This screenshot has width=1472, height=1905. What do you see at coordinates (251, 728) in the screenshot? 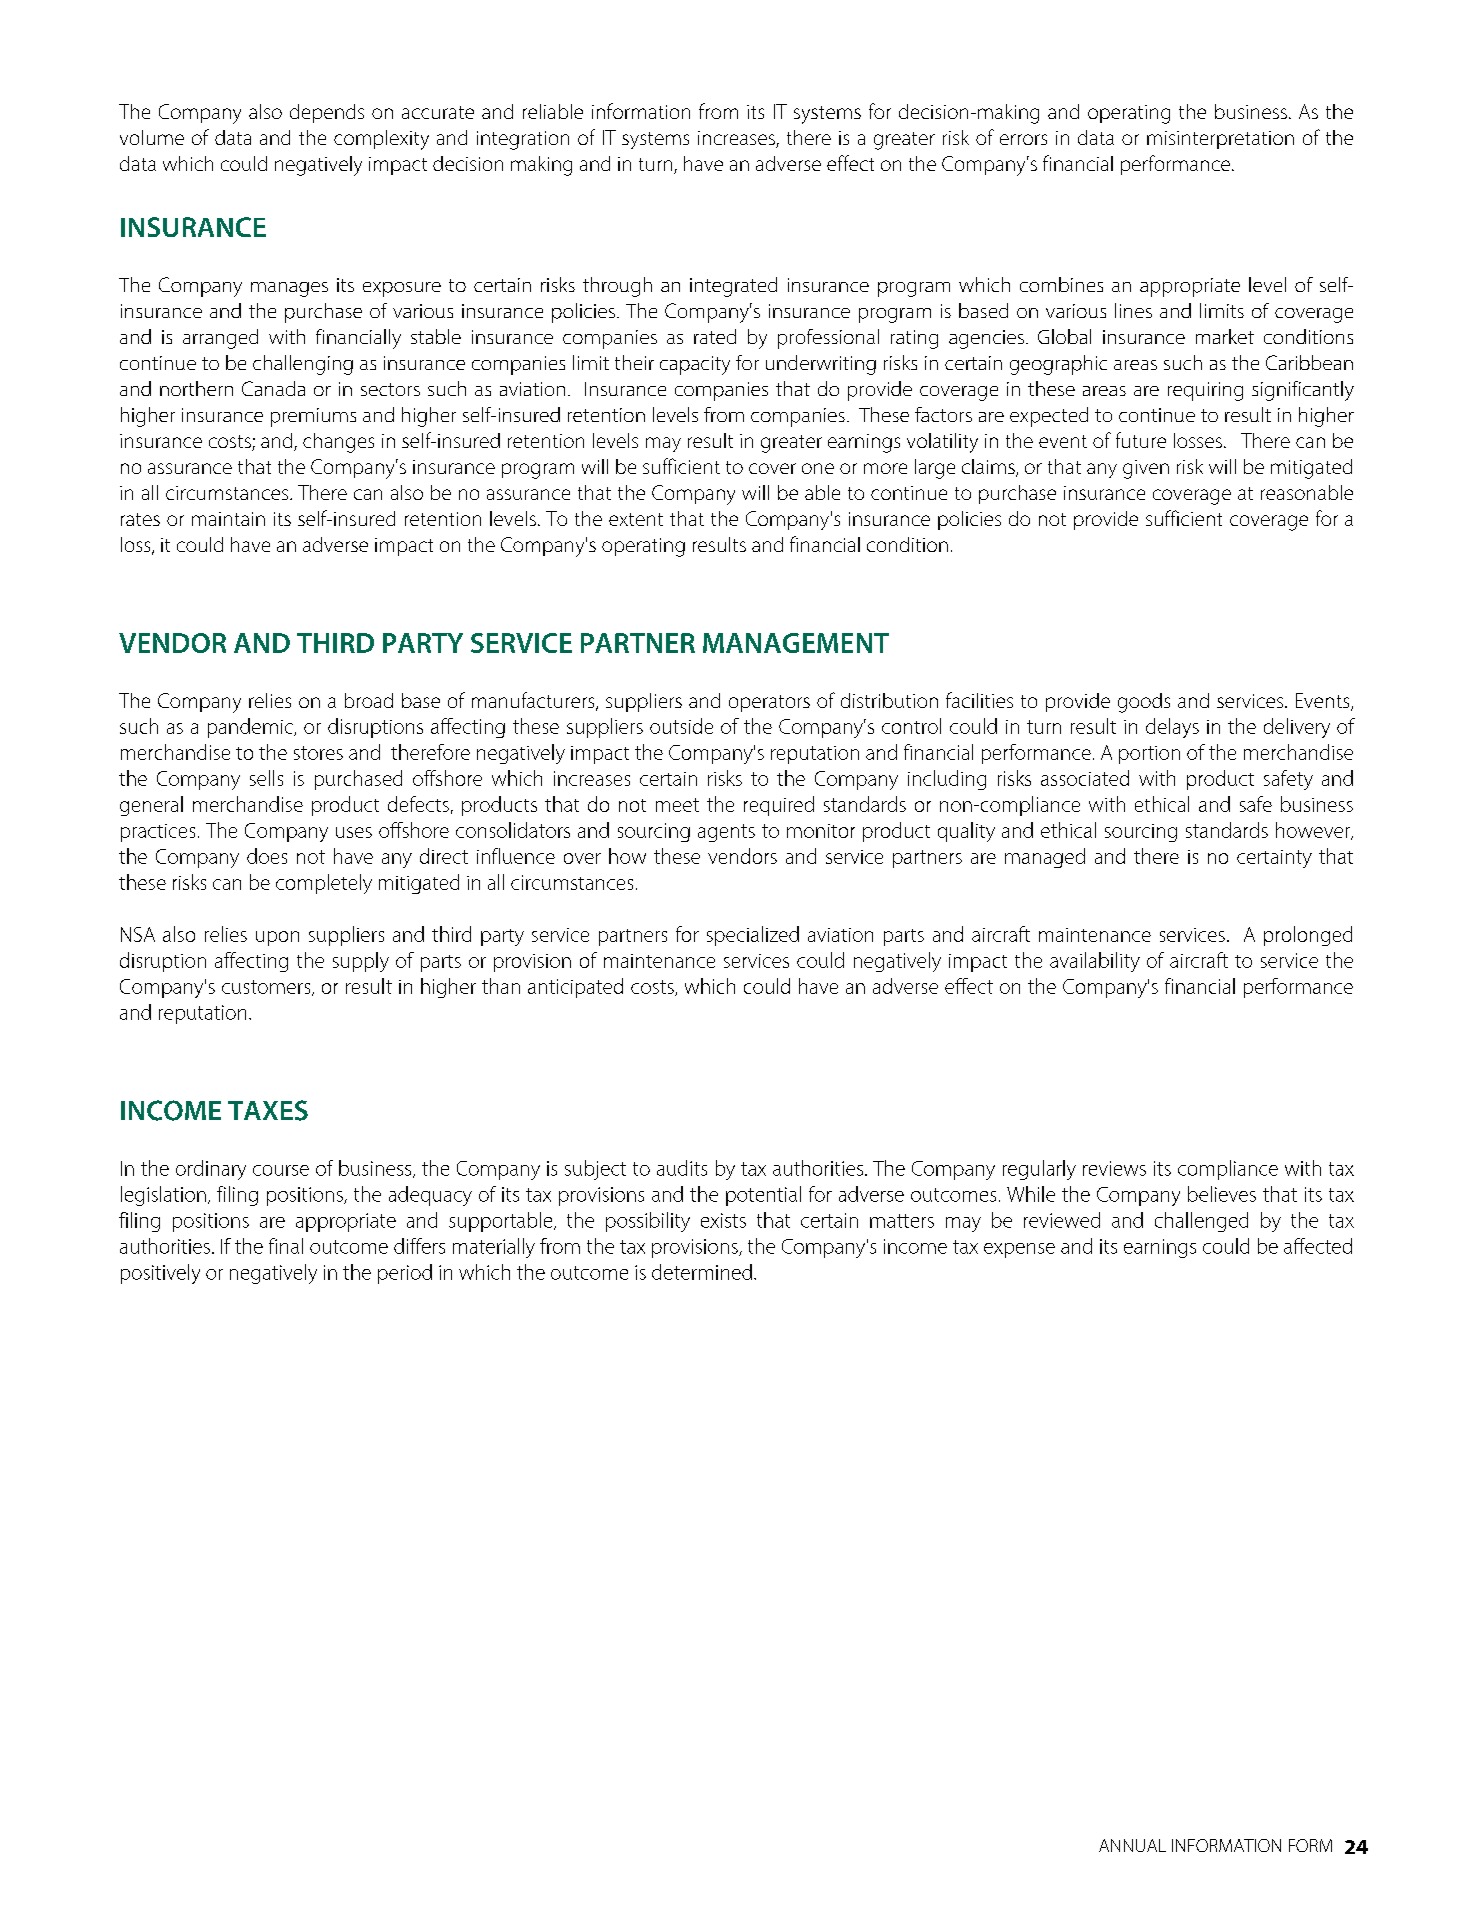
I see `pandemic` at bounding box center [251, 728].
